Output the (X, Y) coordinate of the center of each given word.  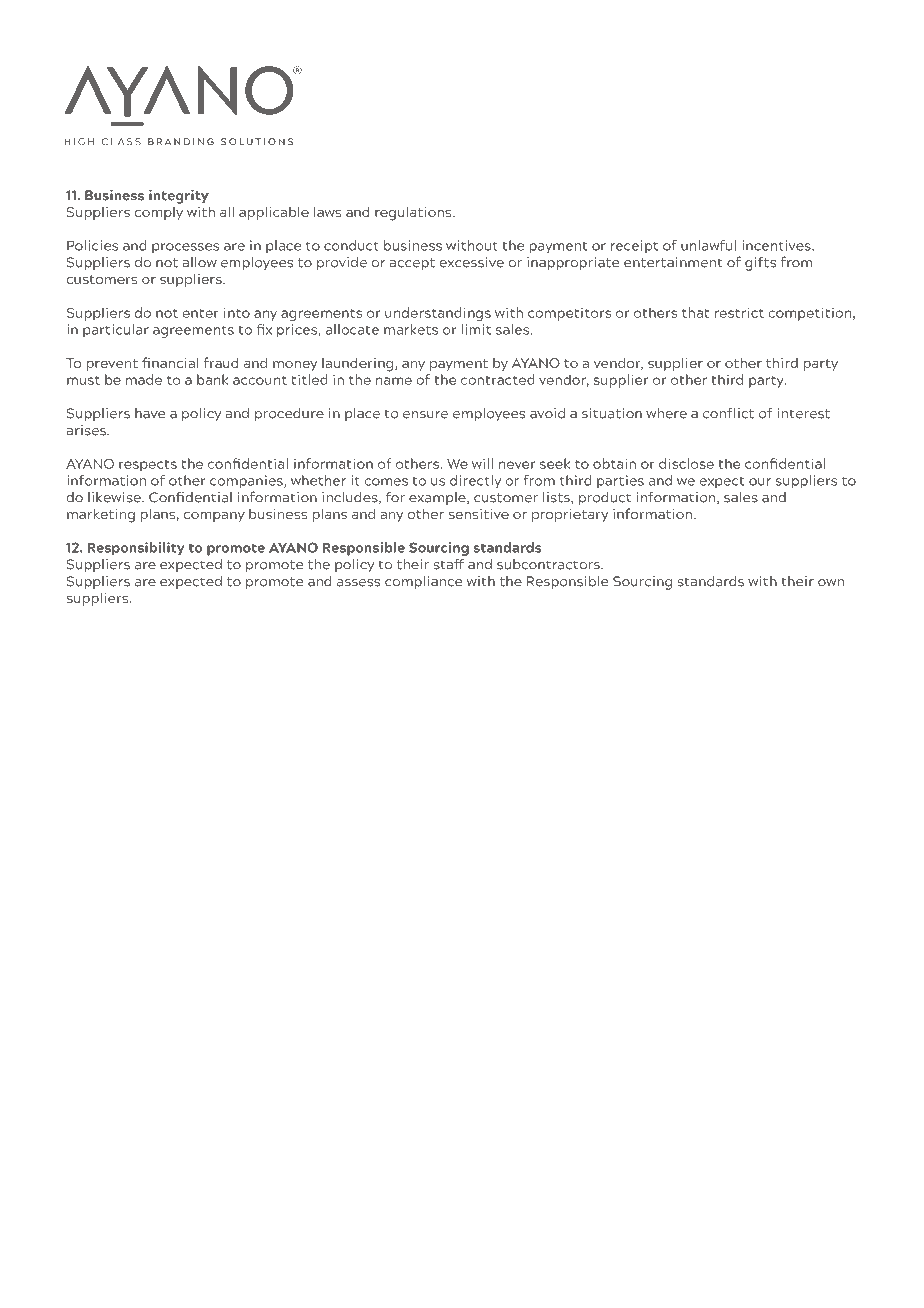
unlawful (708, 245)
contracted (498, 379)
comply (159, 213)
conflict (728, 413)
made (144, 379)
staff (449, 564)
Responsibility (136, 549)
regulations (414, 213)
